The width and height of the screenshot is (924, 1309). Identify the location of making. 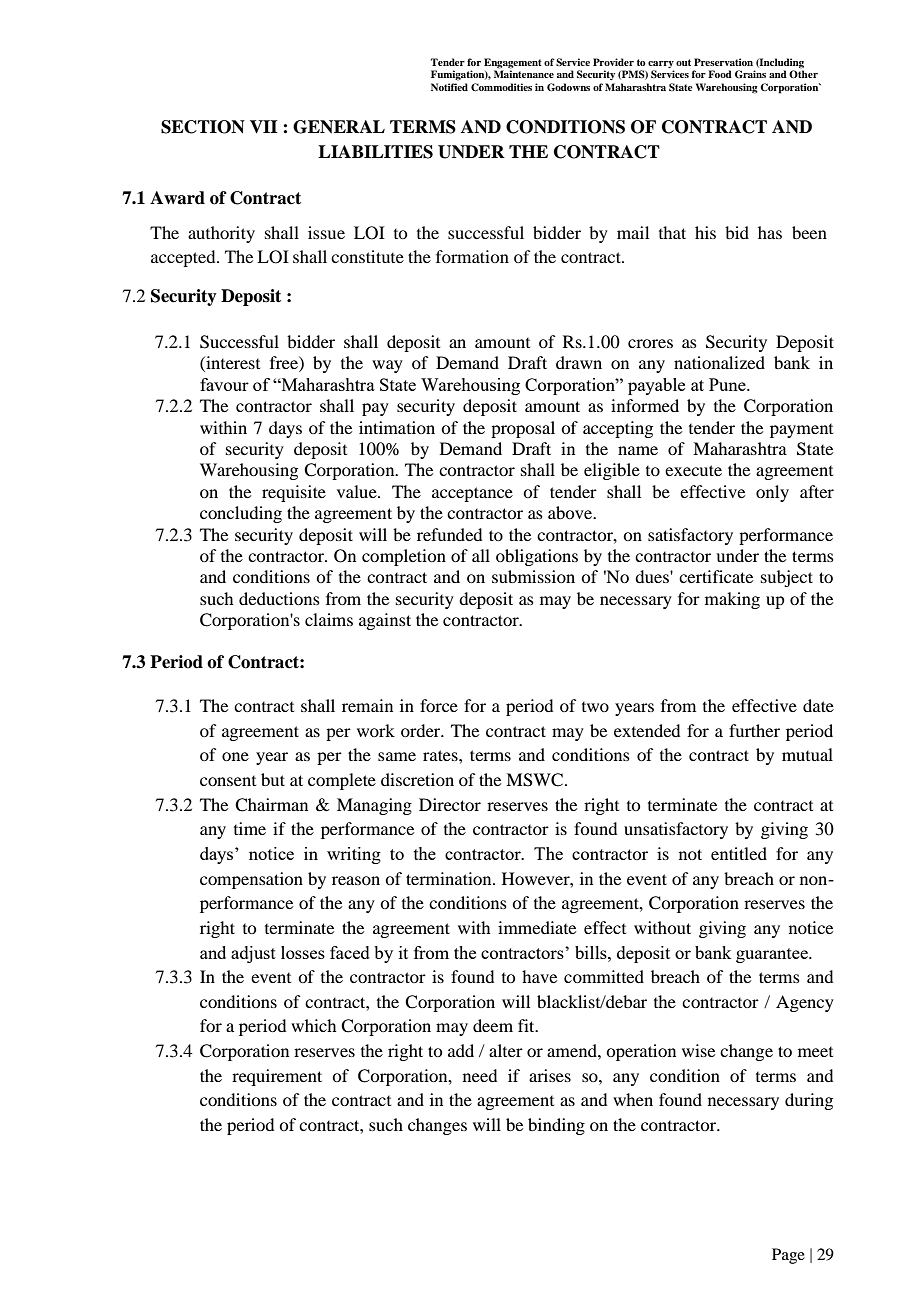
(732, 600).
